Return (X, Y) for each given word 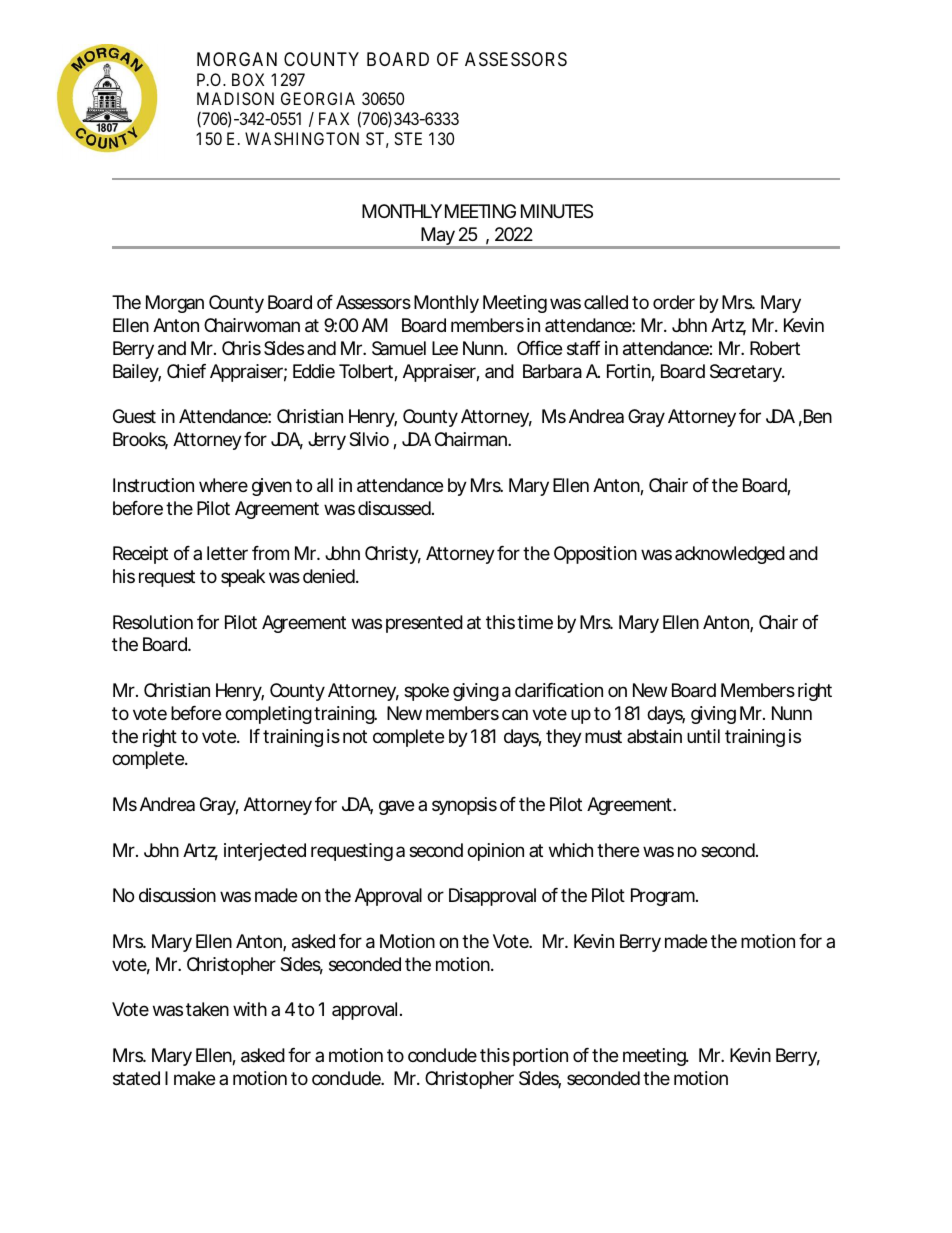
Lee (445, 348)
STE (408, 138)
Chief (186, 371)
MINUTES (557, 211)
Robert (775, 348)
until (703, 736)
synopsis (464, 806)
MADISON (235, 98)
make (194, 1078)
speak (243, 578)
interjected (265, 852)
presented (424, 624)
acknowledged (730, 555)
